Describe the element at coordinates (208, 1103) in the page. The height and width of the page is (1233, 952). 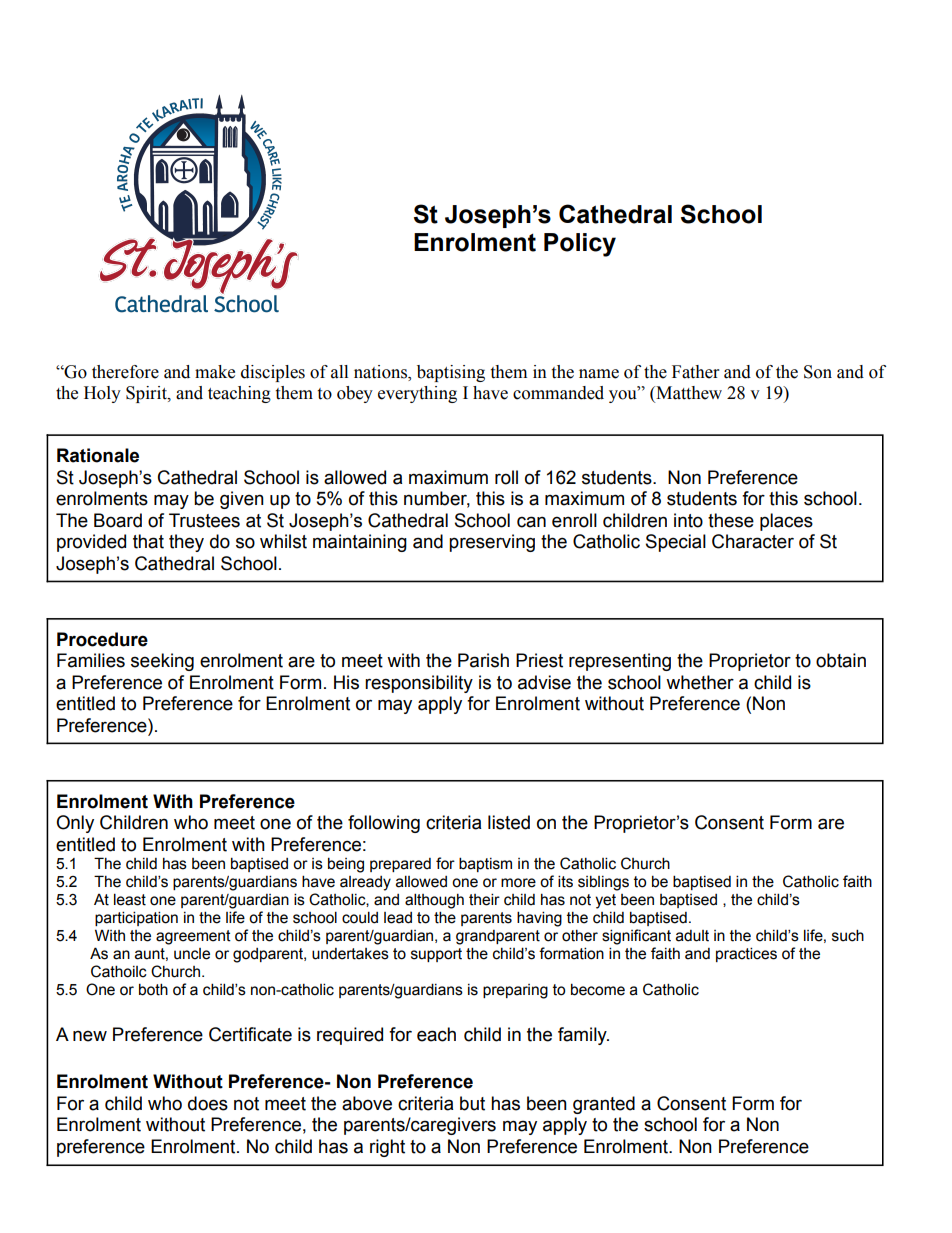
I see `does` at that location.
